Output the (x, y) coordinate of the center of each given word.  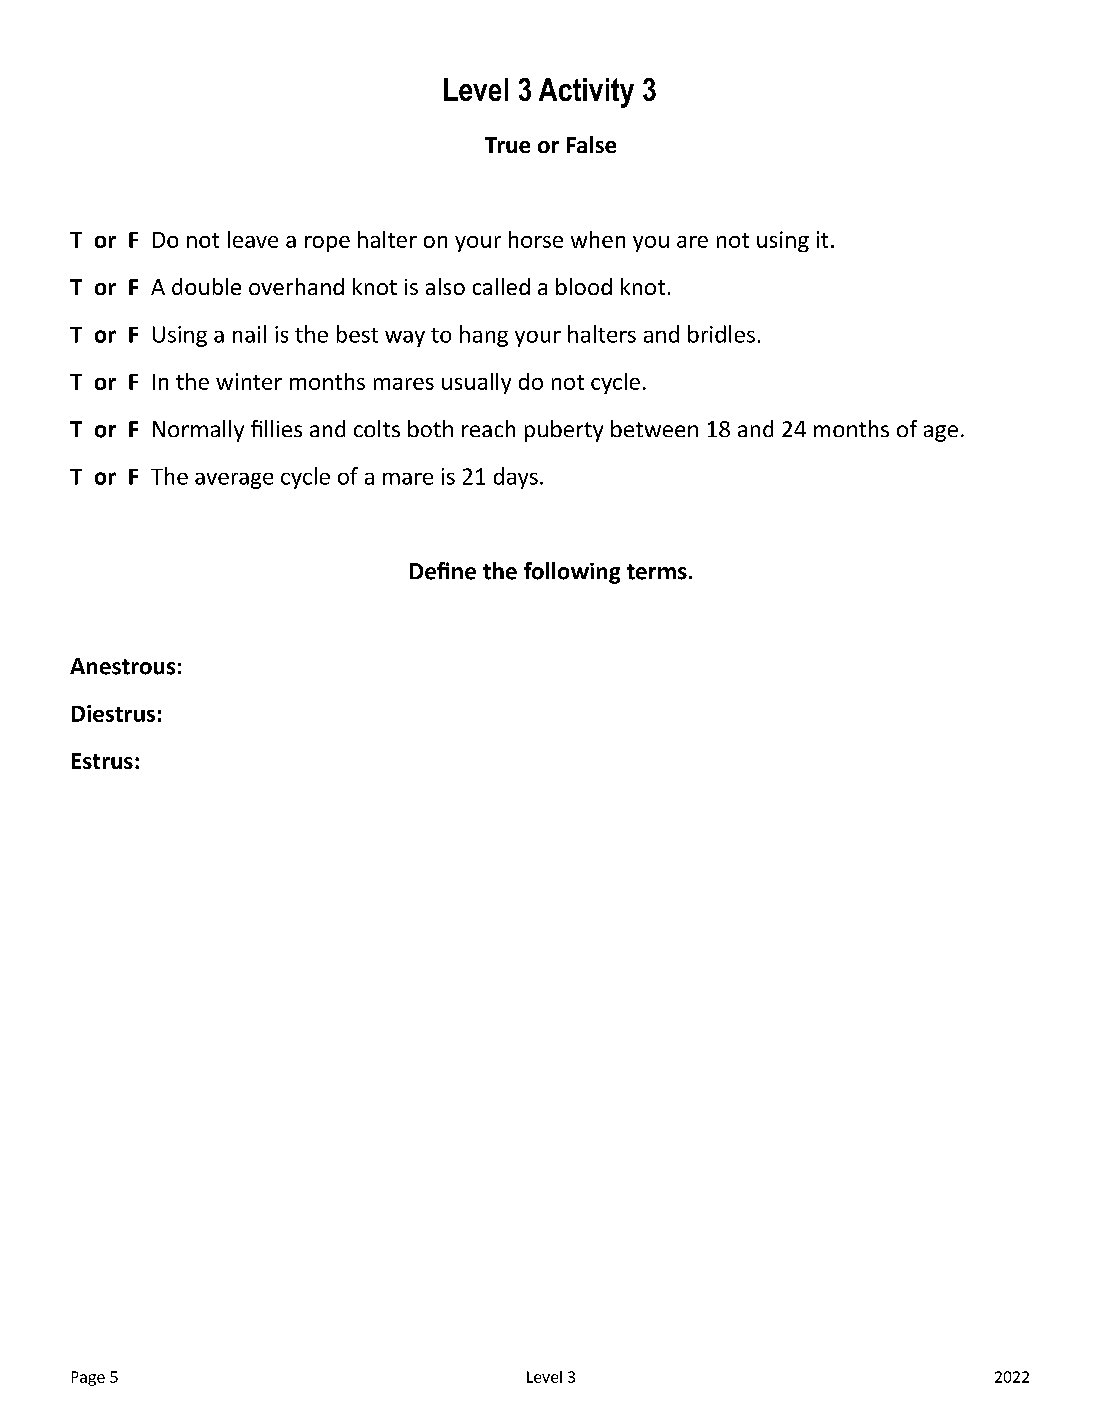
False (591, 144)
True (507, 145)
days (516, 478)
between (654, 428)
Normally (198, 431)
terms (657, 572)
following (572, 573)
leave (253, 239)
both (430, 428)
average (234, 481)
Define (443, 571)
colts (377, 428)
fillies (276, 428)
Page (88, 1378)
